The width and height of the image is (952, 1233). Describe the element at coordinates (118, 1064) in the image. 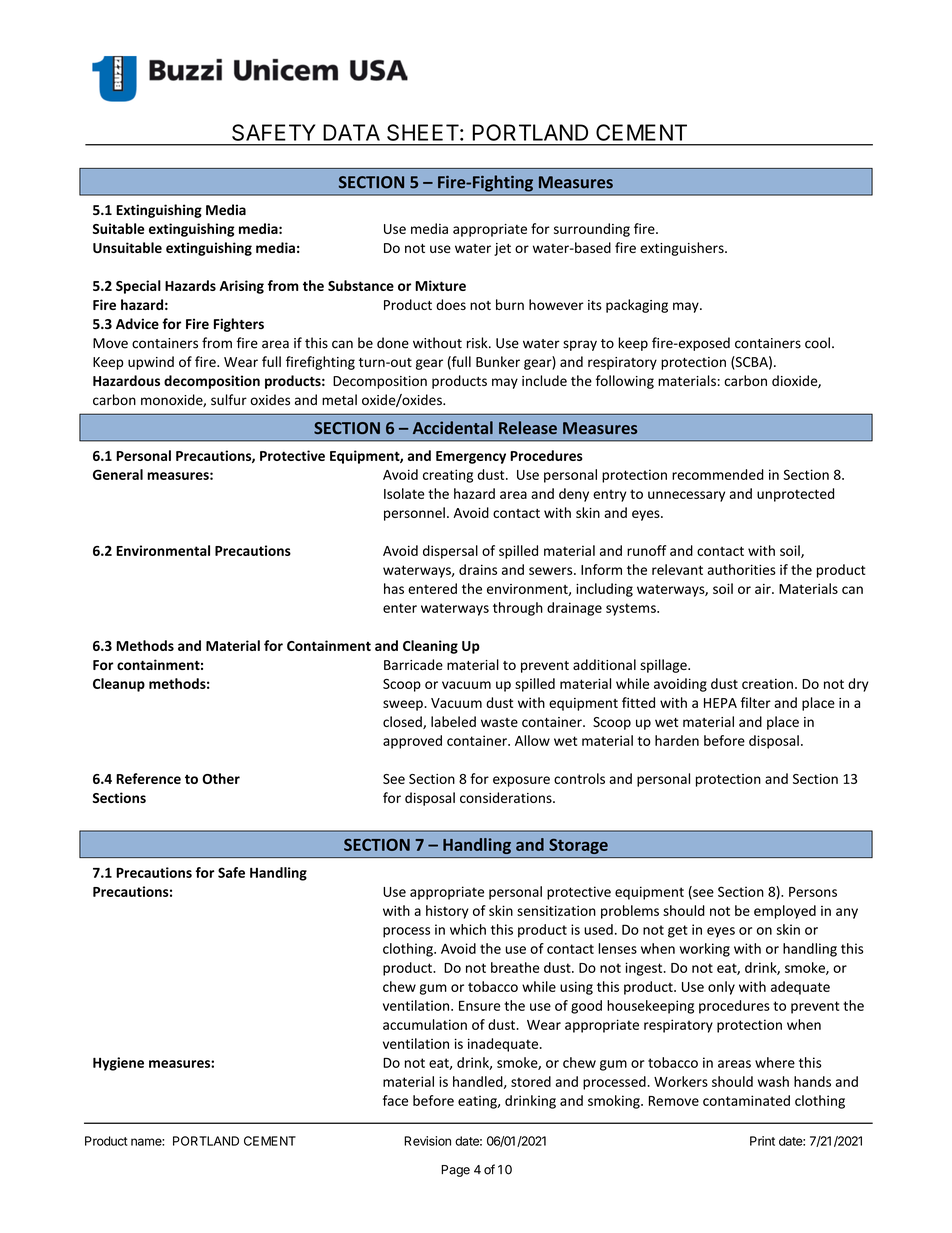

I see `Hygiene` at that location.
